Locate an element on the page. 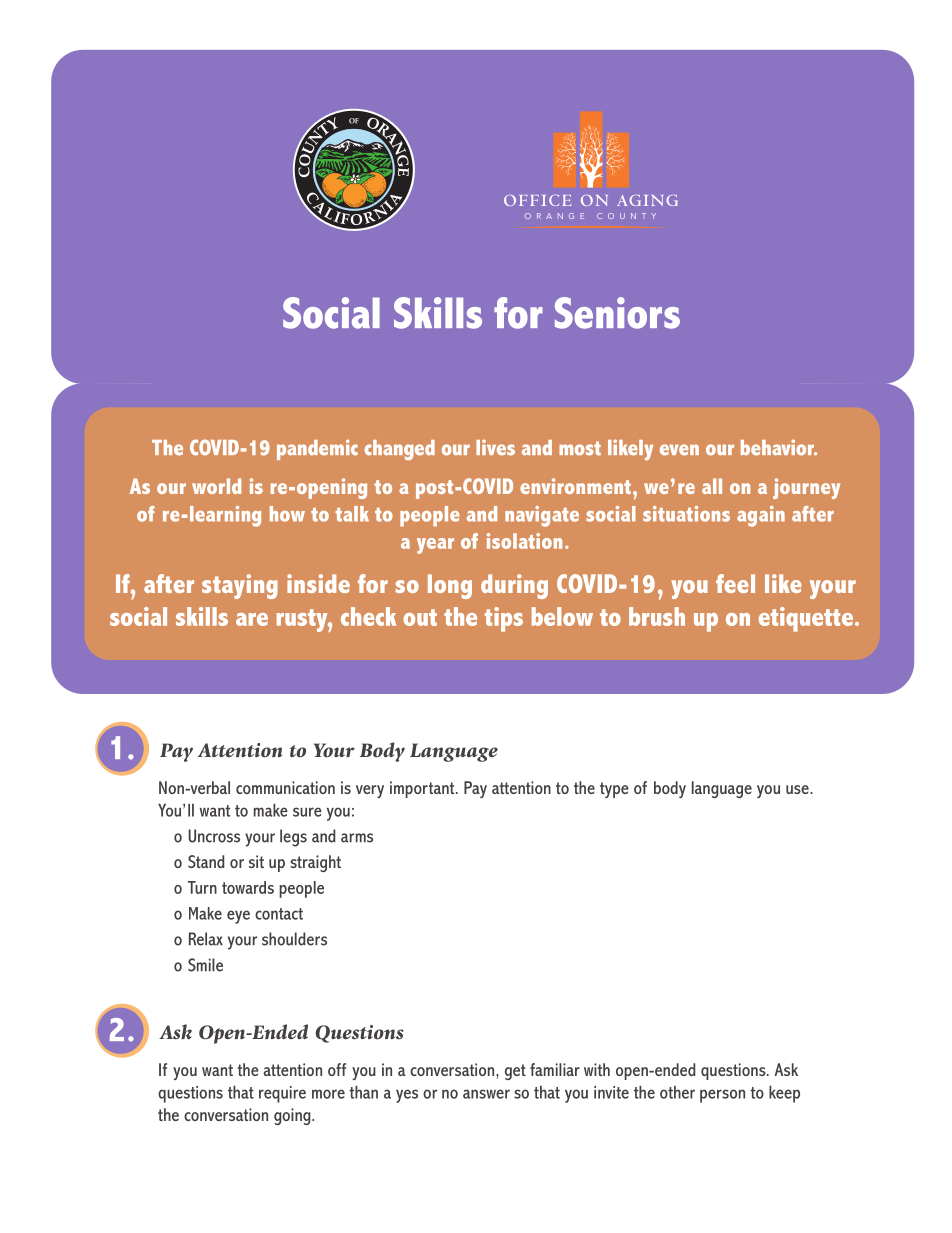  legs is located at coordinates (293, 838).
